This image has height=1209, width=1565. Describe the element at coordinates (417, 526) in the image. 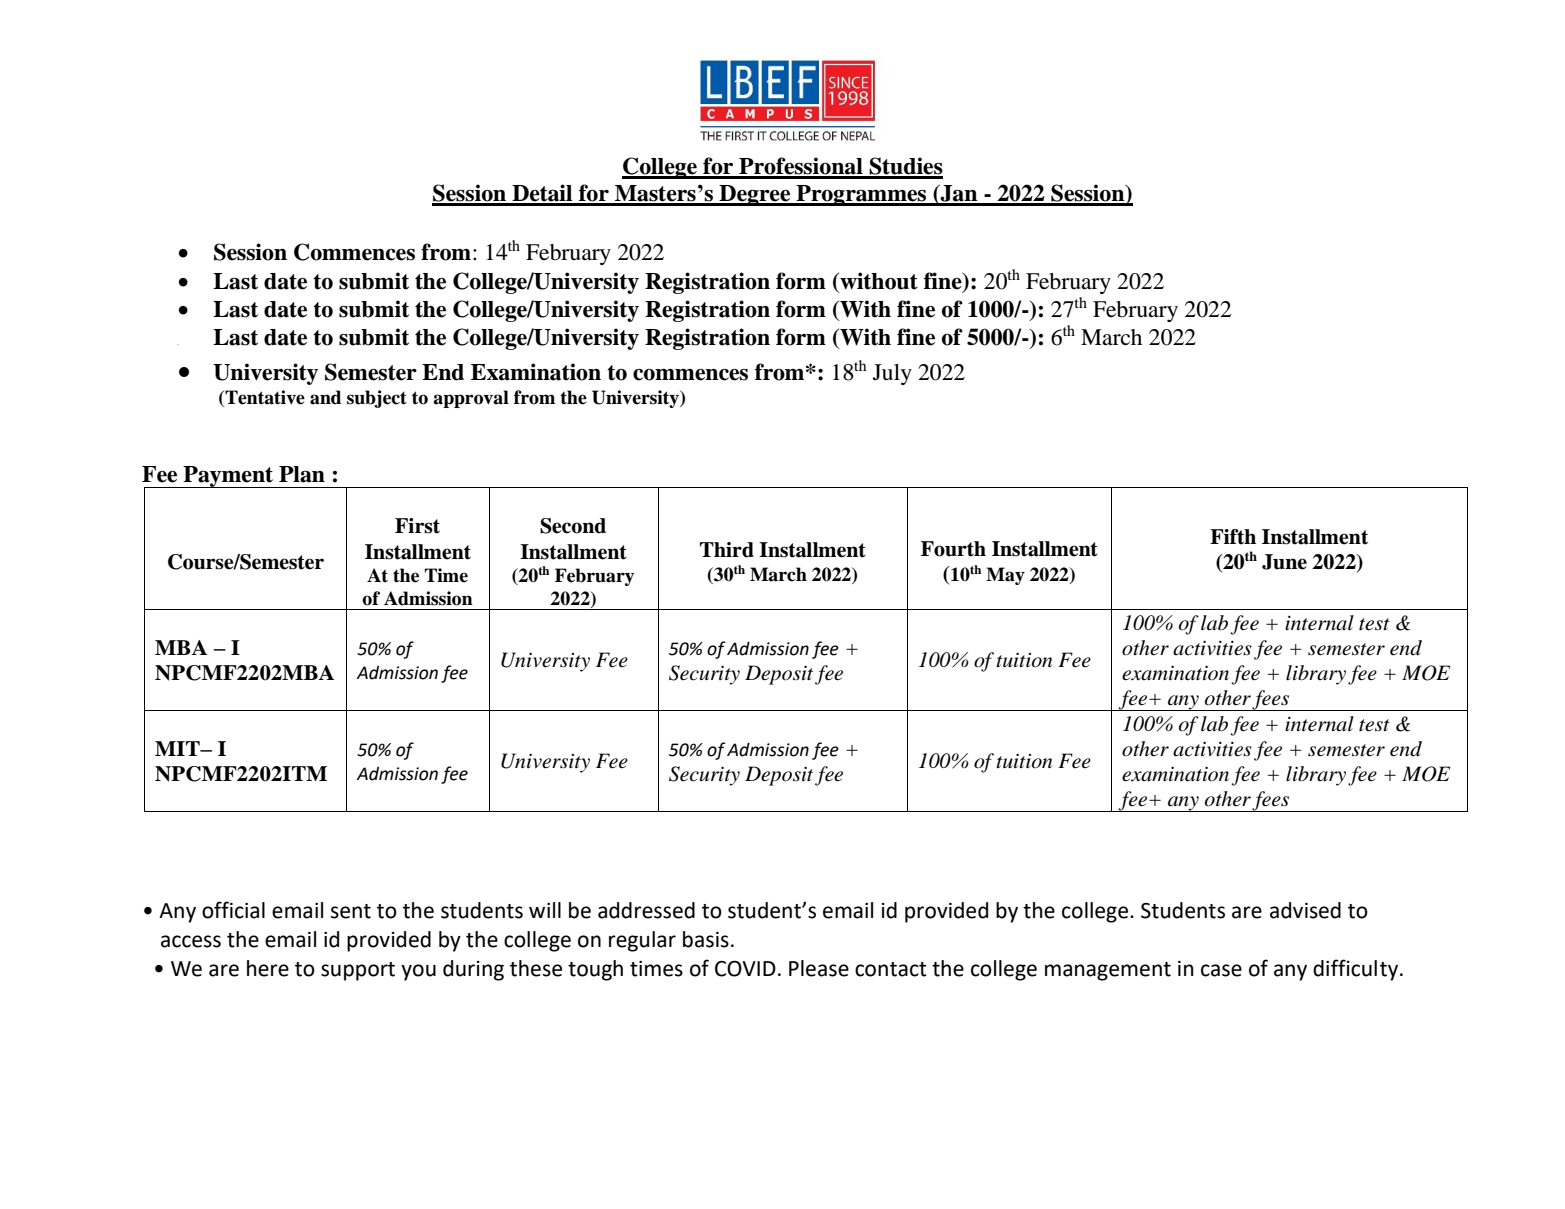

I see `First` at that location.
